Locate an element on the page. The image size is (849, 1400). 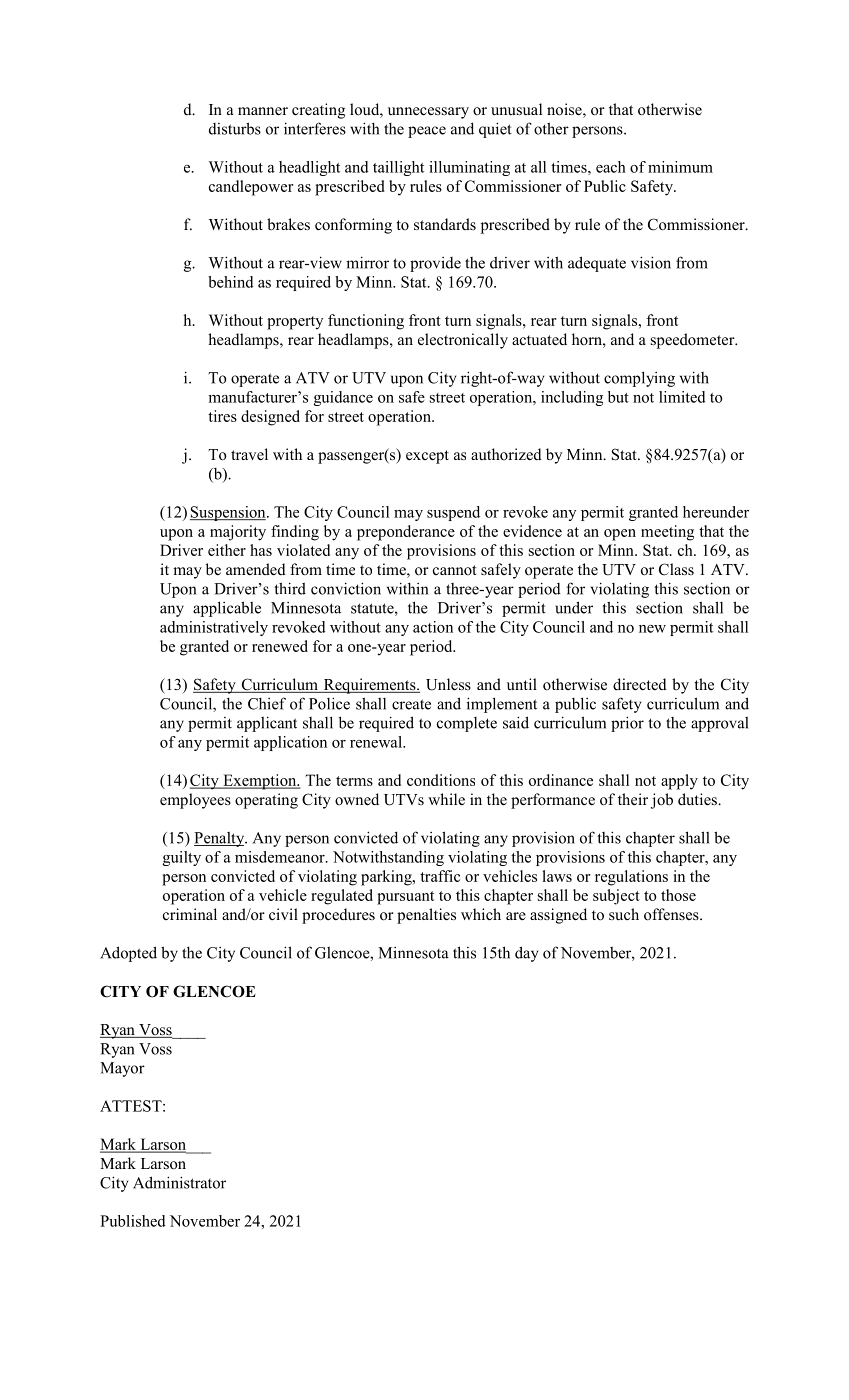
directed is located at coordinates (640, 684).
